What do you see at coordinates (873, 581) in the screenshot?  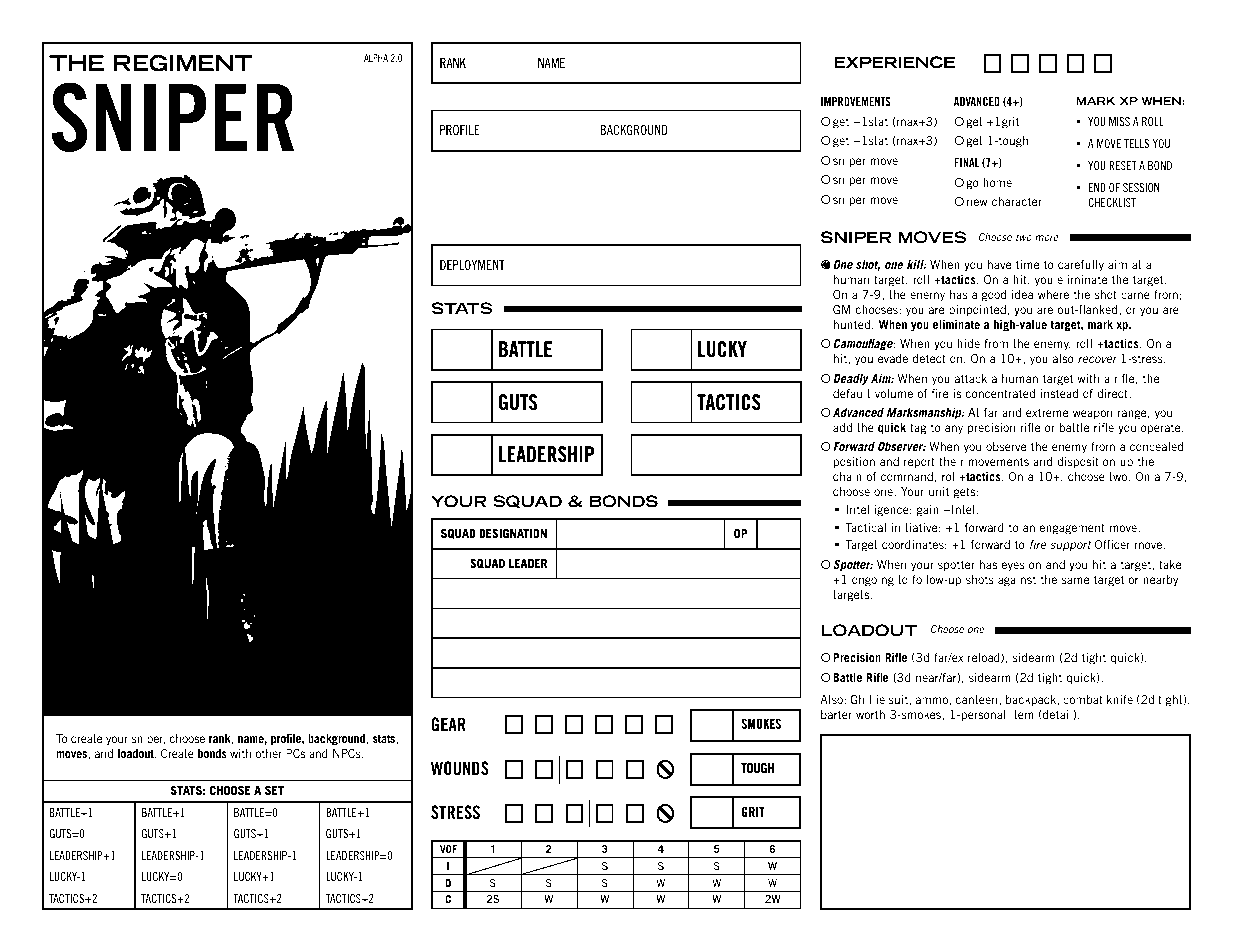 I see `ongoing` at bounding box center [873, 581].
